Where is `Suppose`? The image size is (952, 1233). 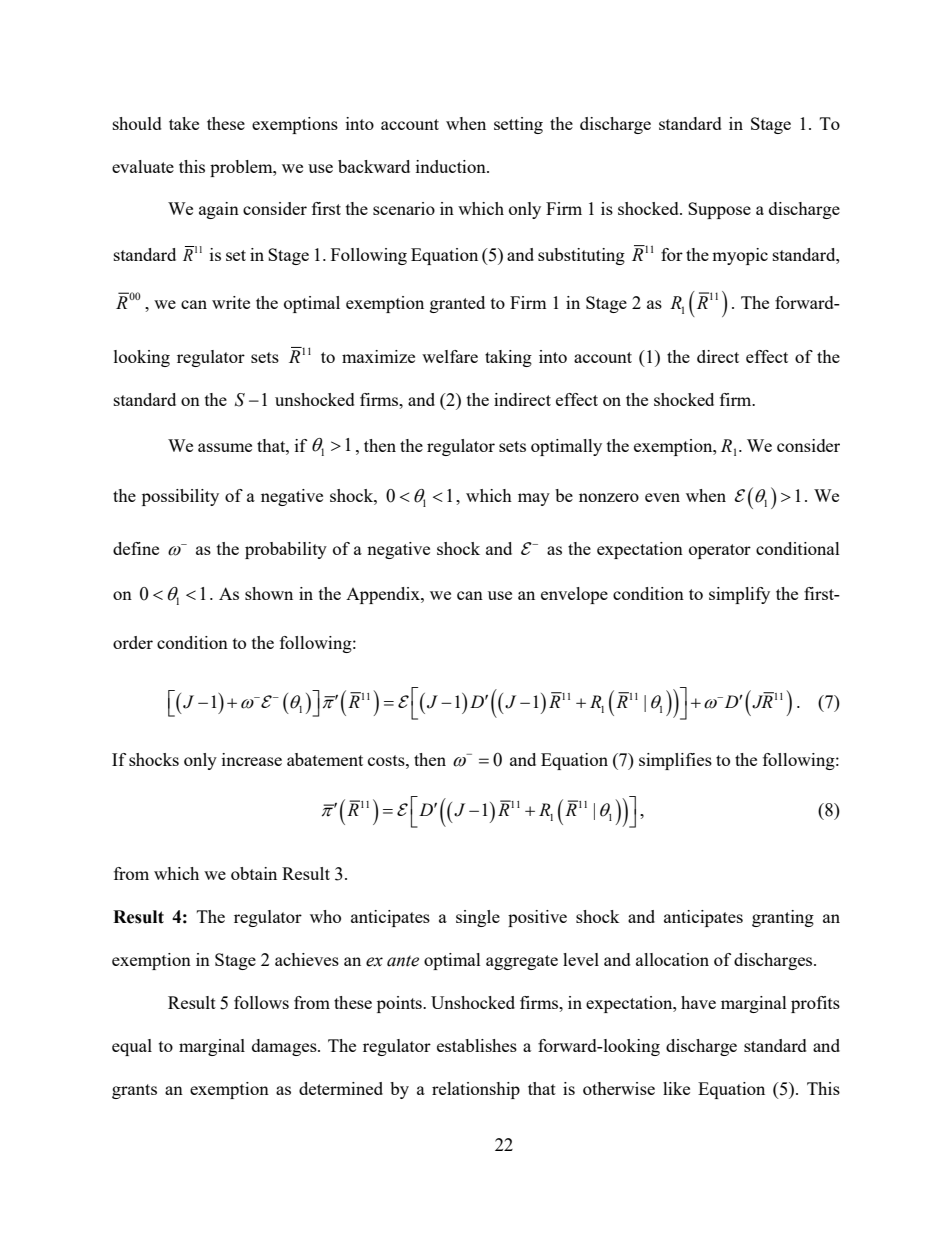
Suppose is located at coordinates (719, 210).
